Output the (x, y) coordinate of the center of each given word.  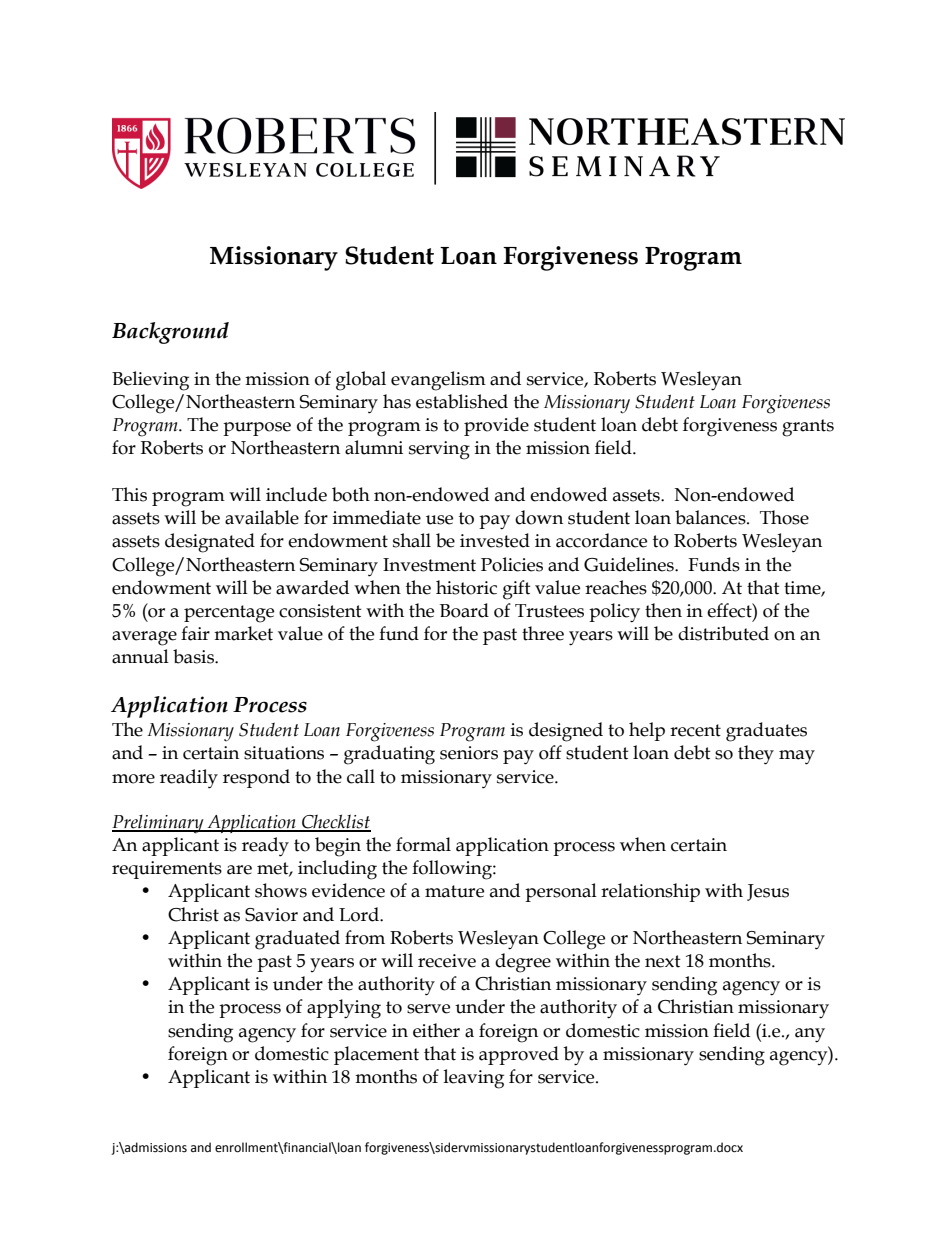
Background (170, 333)
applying (344, 1009)
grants (808, 428)
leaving (474, 1079)
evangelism (438, 381)
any (810, 1035)
